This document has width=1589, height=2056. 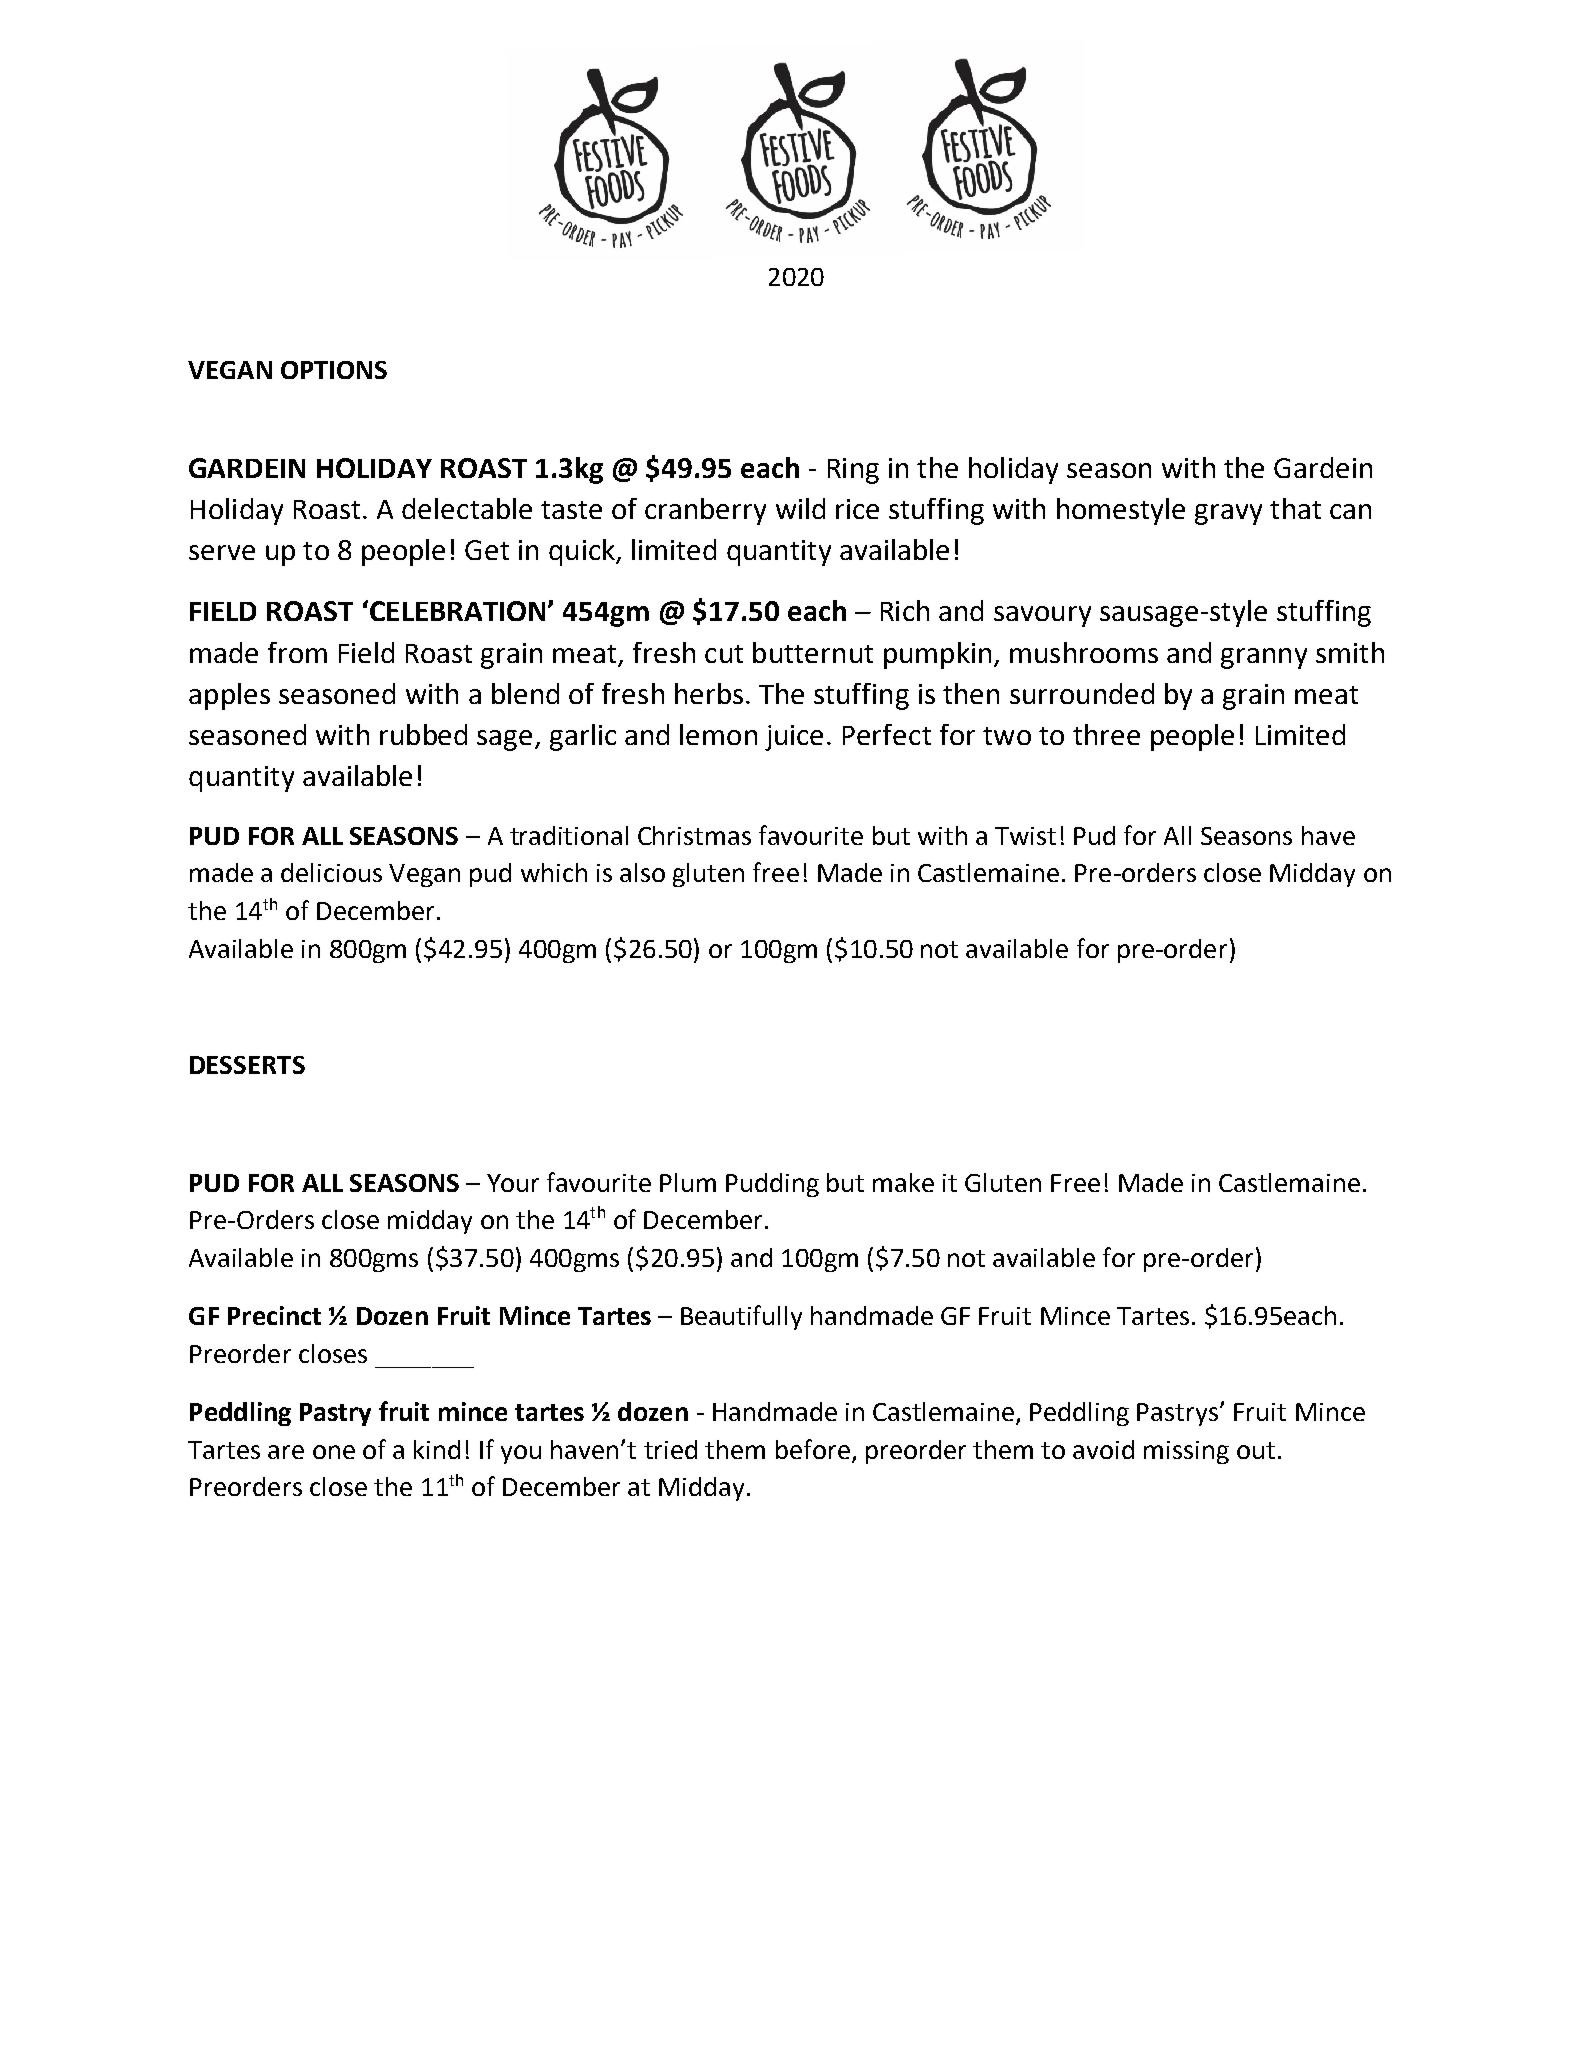 I want to click on OPTIONS, so click(x=334, y=370).
